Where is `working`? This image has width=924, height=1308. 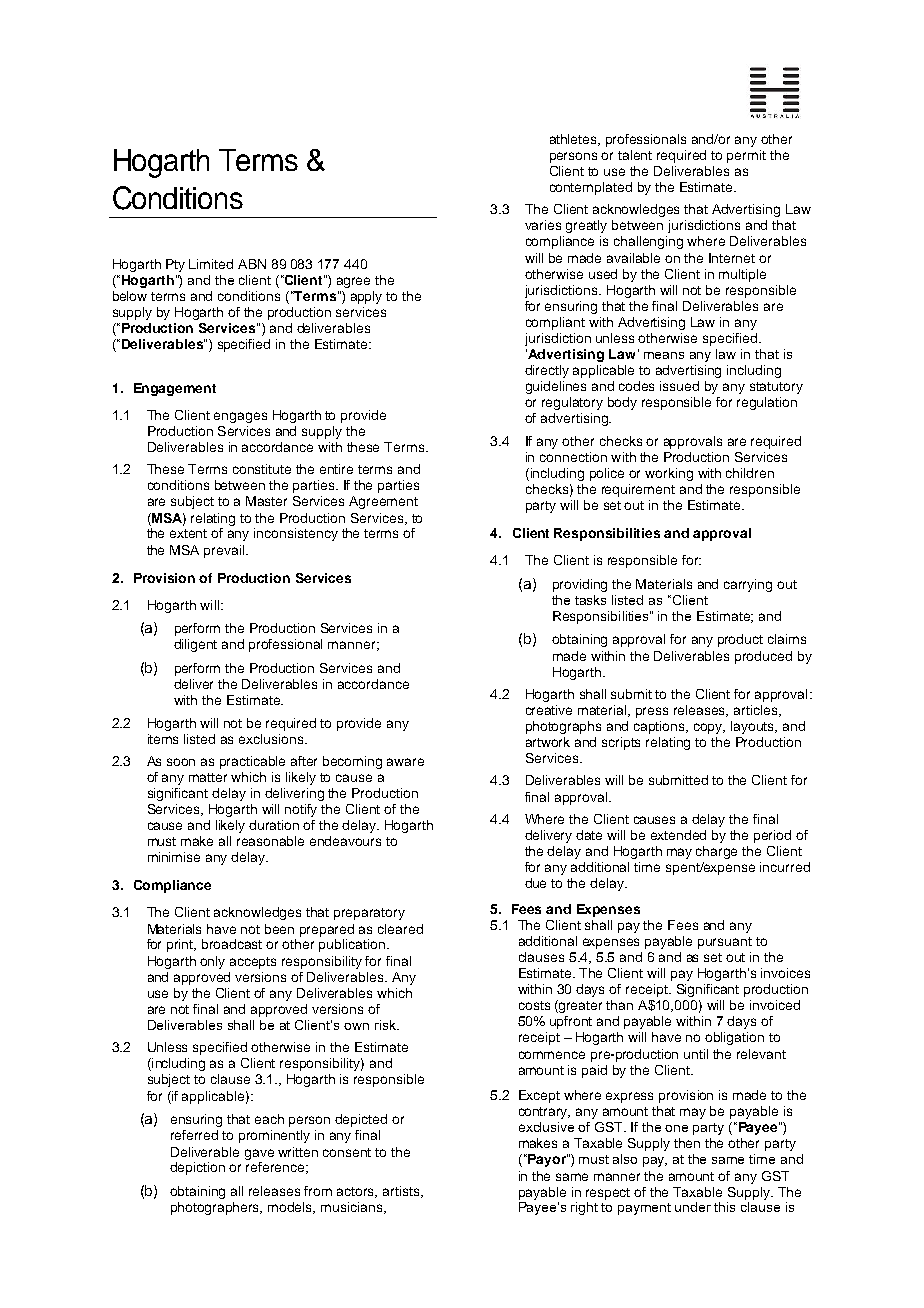 working is located at coordinates (669, 474).
